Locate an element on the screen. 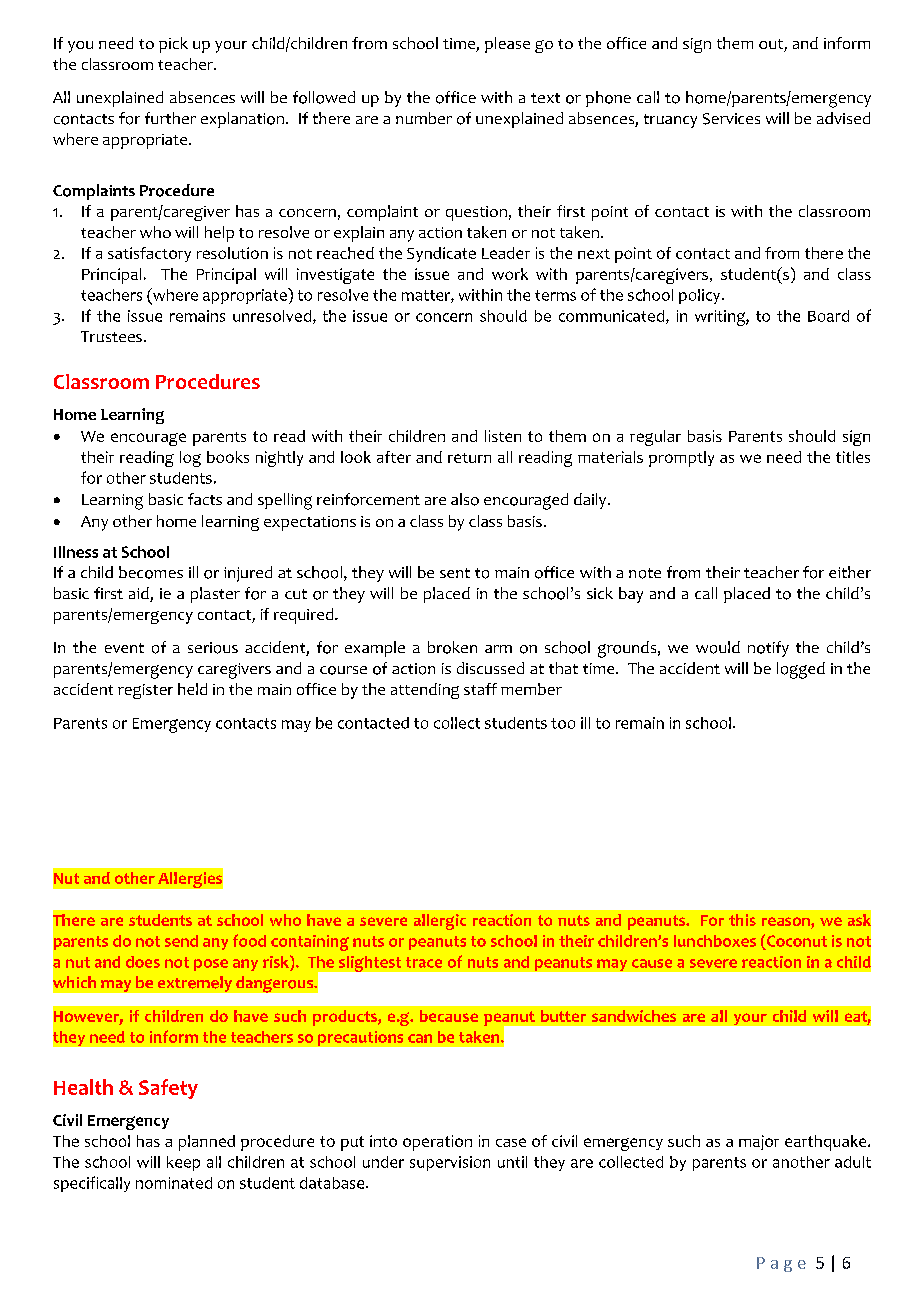 The image size is (924, 1308). out is located at coordinates (772, 45).
